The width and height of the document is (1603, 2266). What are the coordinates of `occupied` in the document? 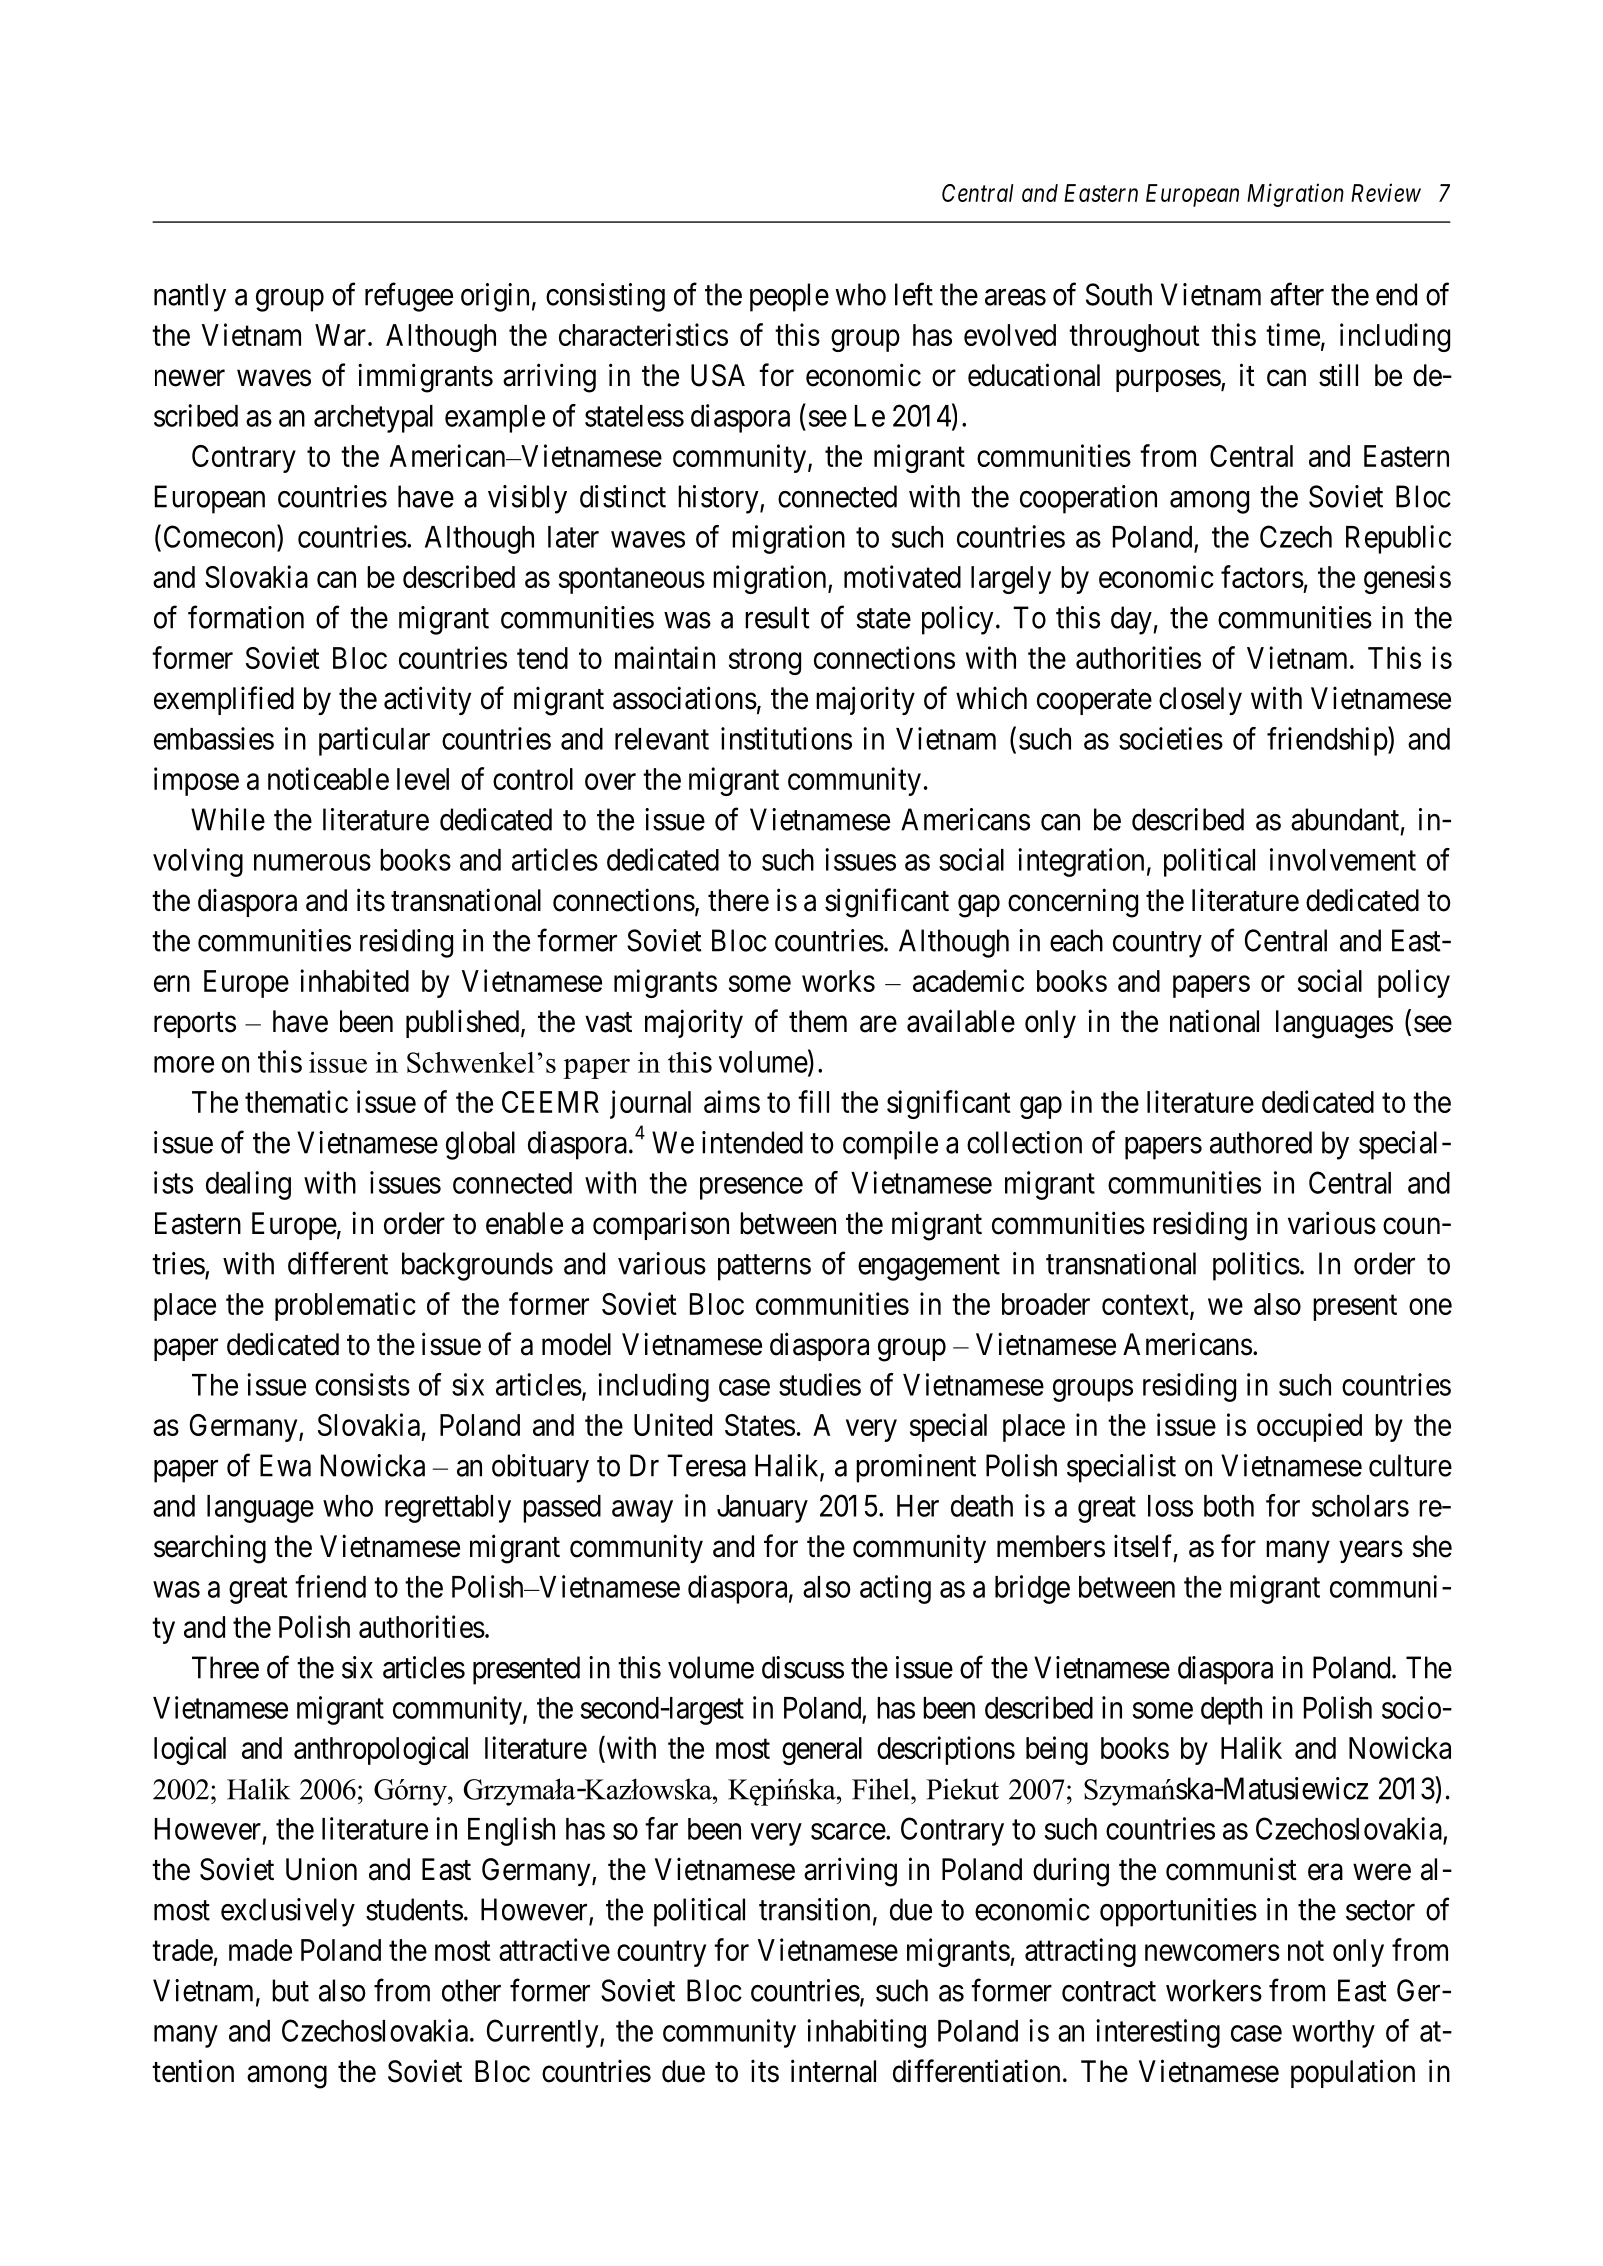 It's located at (1309, 1427).
